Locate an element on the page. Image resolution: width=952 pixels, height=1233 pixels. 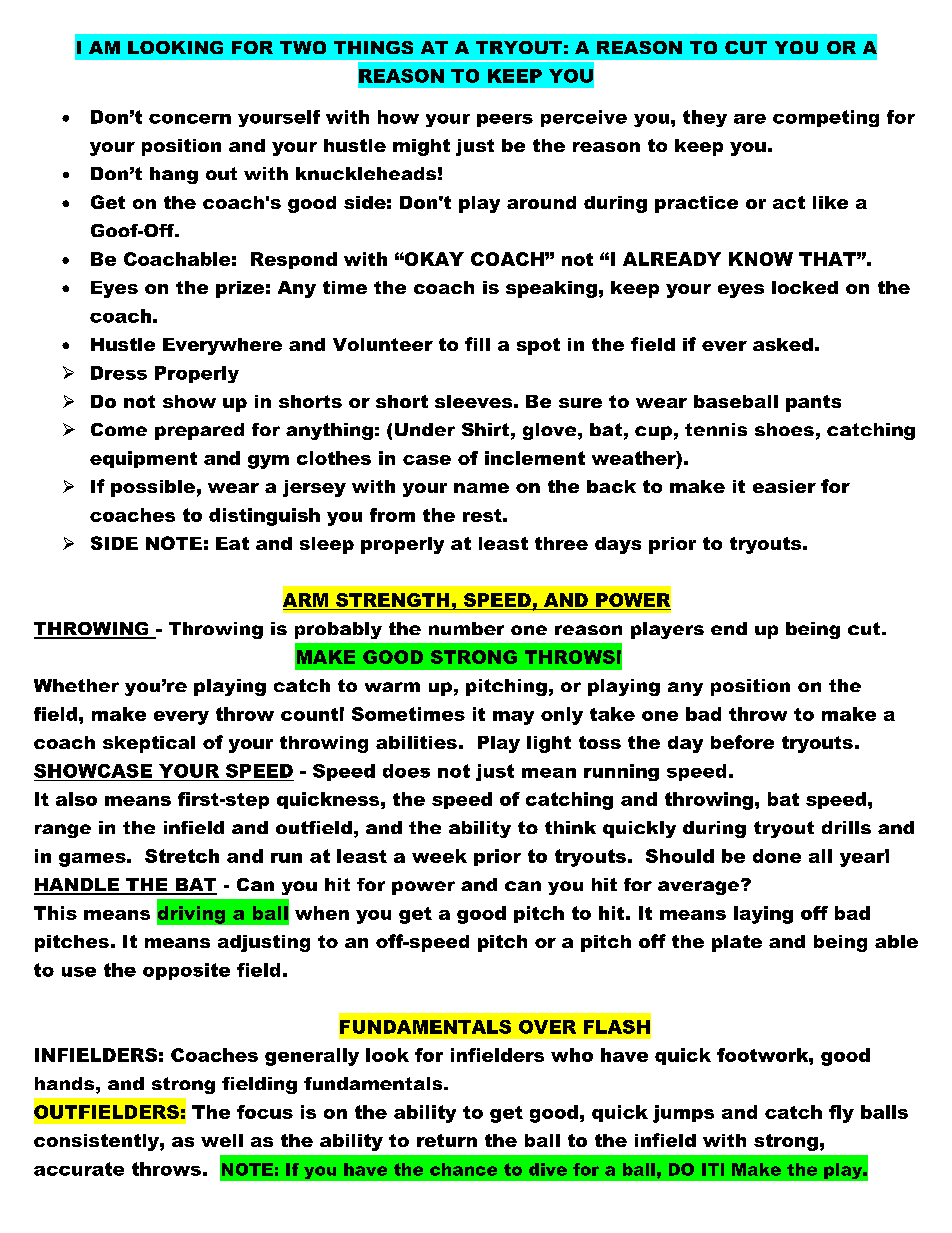
they is located at coordinates (705, 118).
